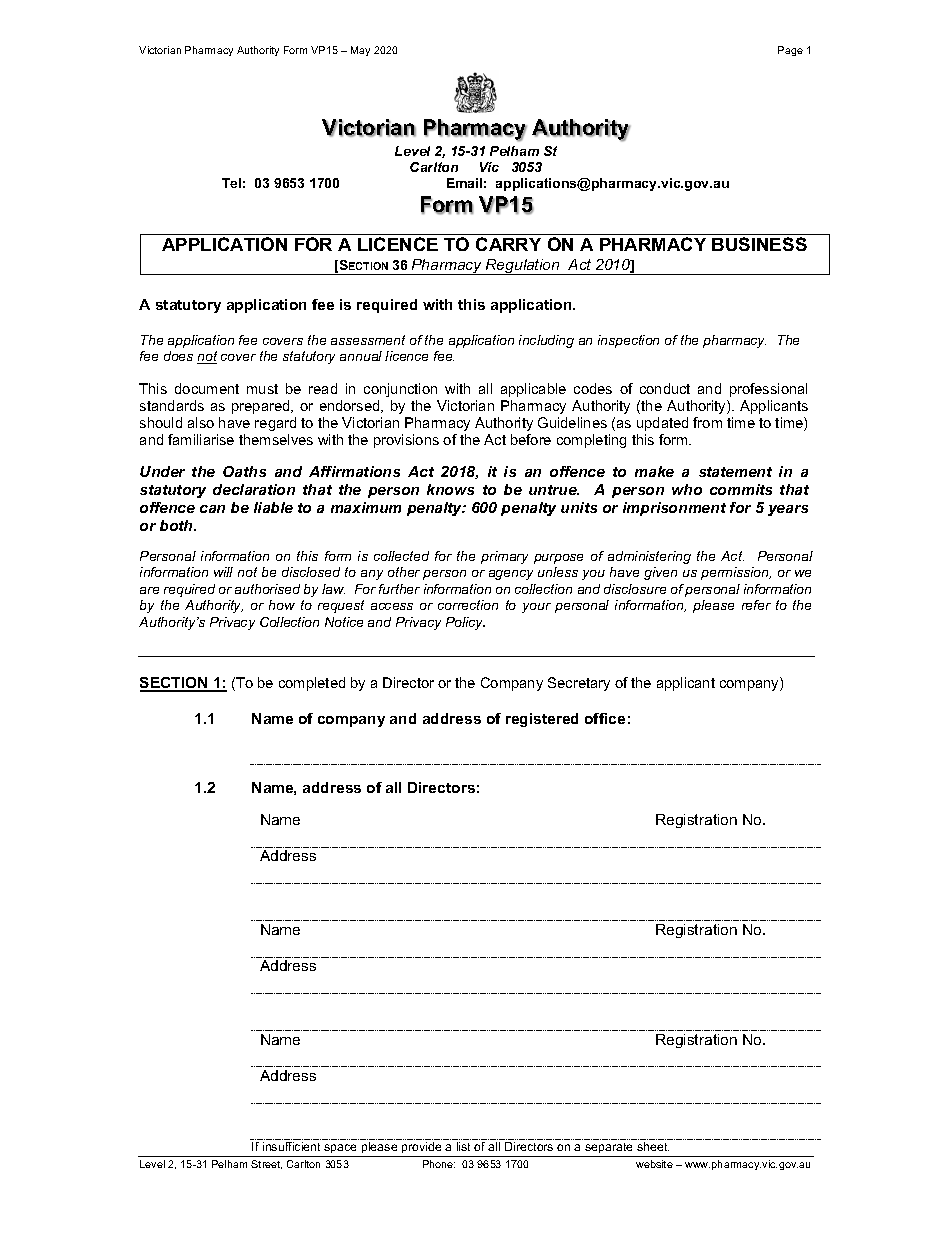  Describe the element at coordinates (790, 51) in the screenshot. I see `Page` at that location.
